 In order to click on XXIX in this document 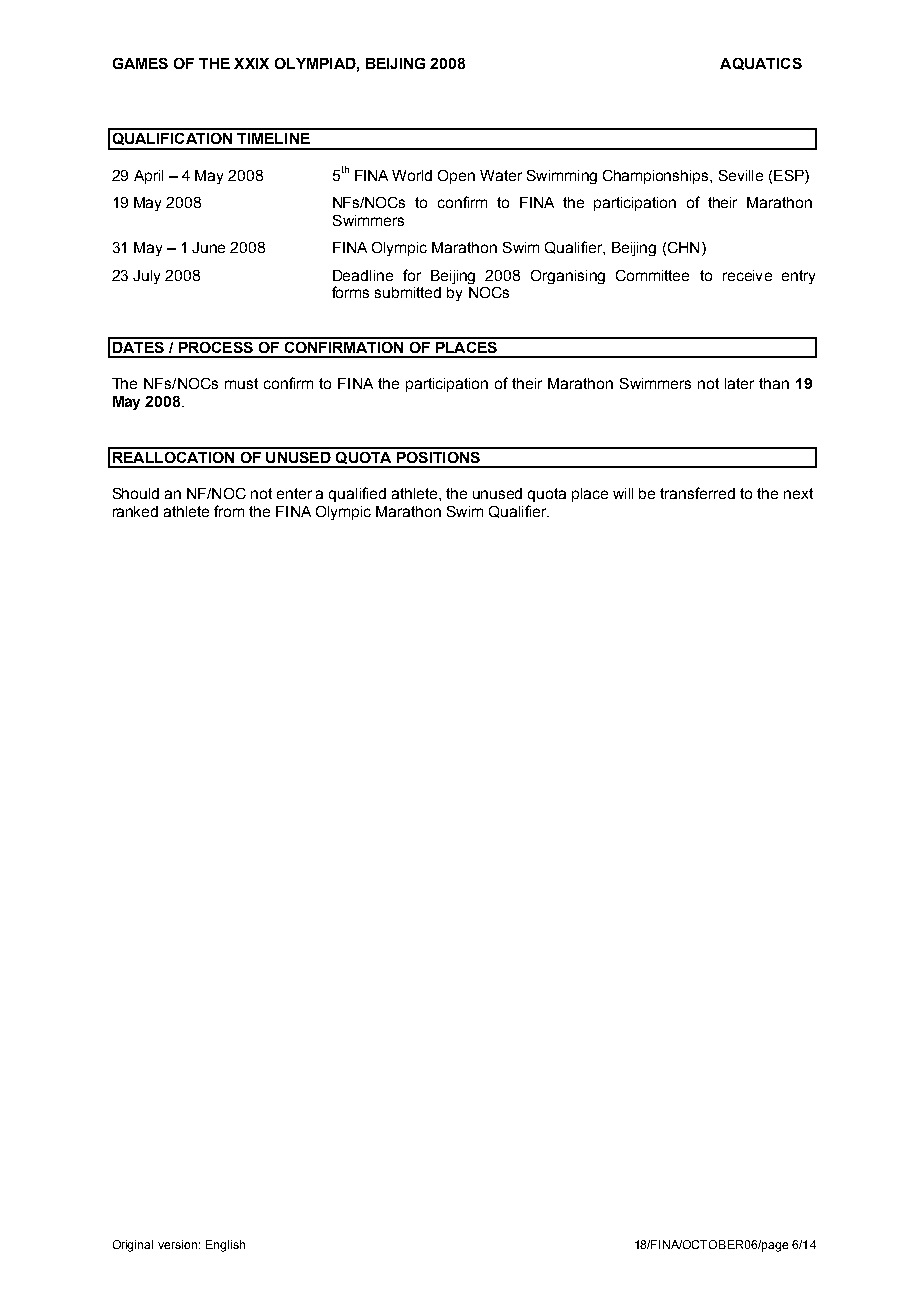, I will do `click(251, 63)`.
